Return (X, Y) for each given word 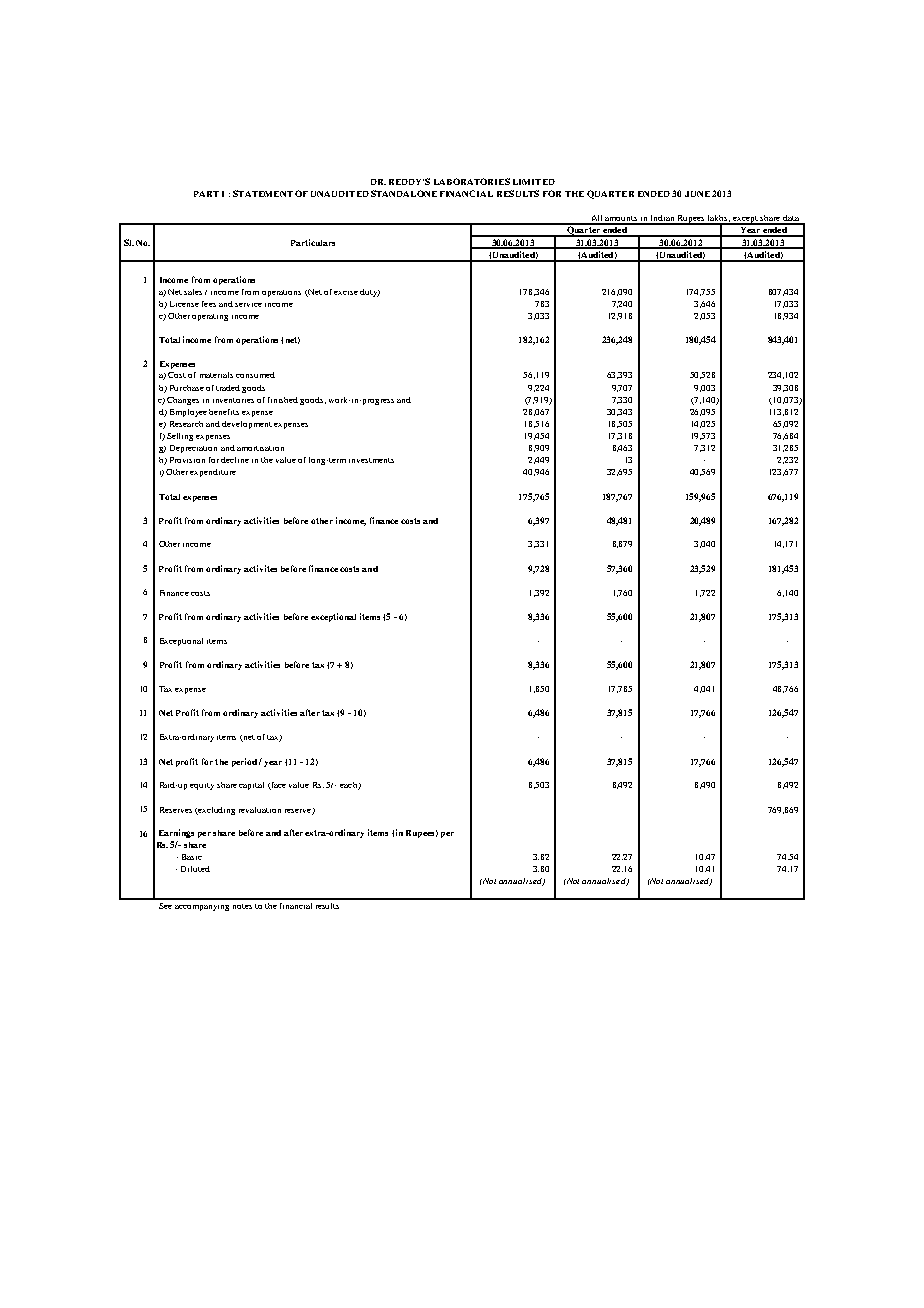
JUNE (697, 194)
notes (242, 906)
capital (251, 786)
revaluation (260, 810)
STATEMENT (263, 193)
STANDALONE (404, 193)
